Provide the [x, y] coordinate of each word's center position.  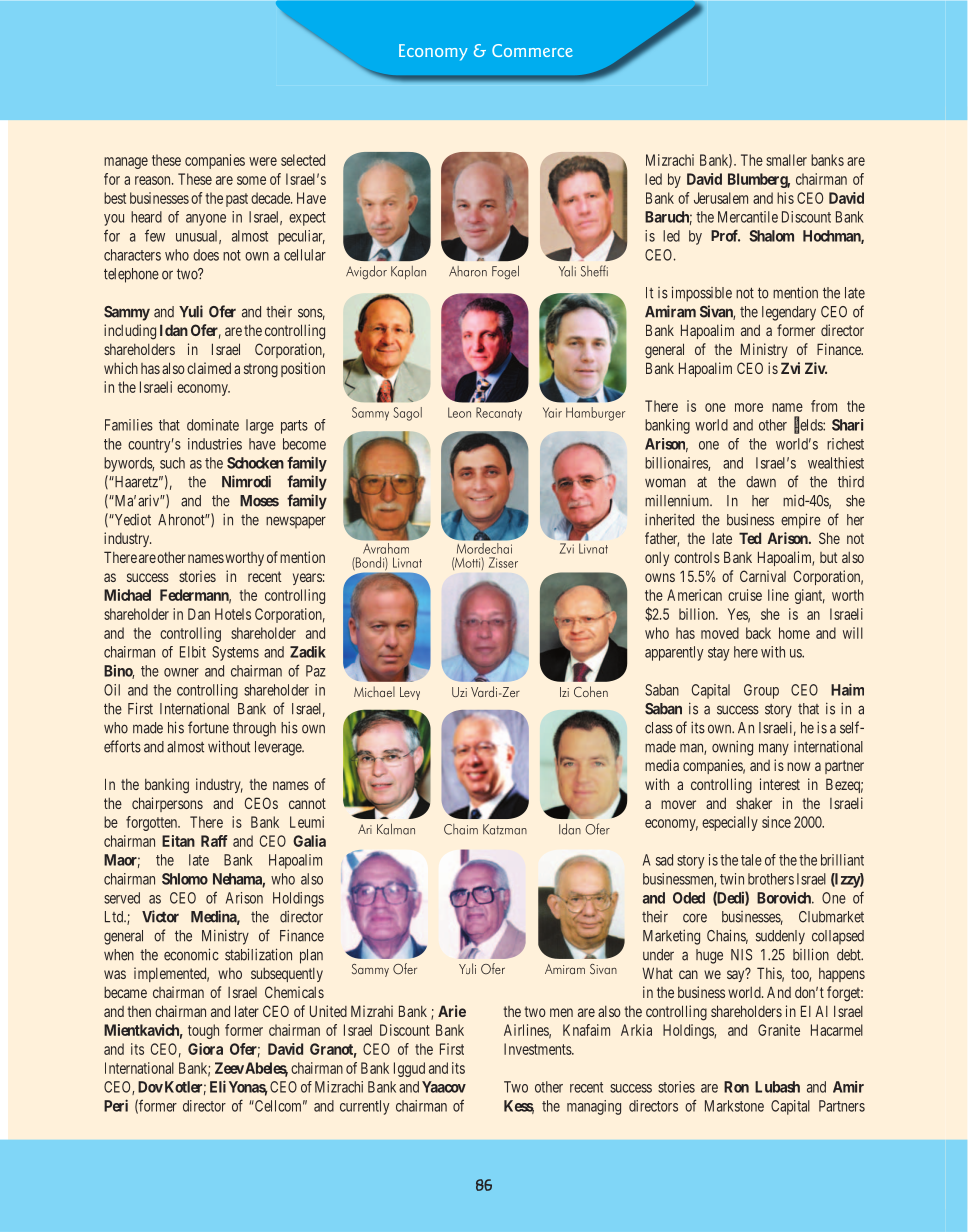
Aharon [468, 271]
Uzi [459, 692]
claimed [209, 368]
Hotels [233, 614]
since [776, 822]
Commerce [532, 50]
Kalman [396, 829]
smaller [786, 160]
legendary [789, 313]
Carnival [763, 576]
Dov [150, 1087]
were [263, 161]
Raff [214, 841]
